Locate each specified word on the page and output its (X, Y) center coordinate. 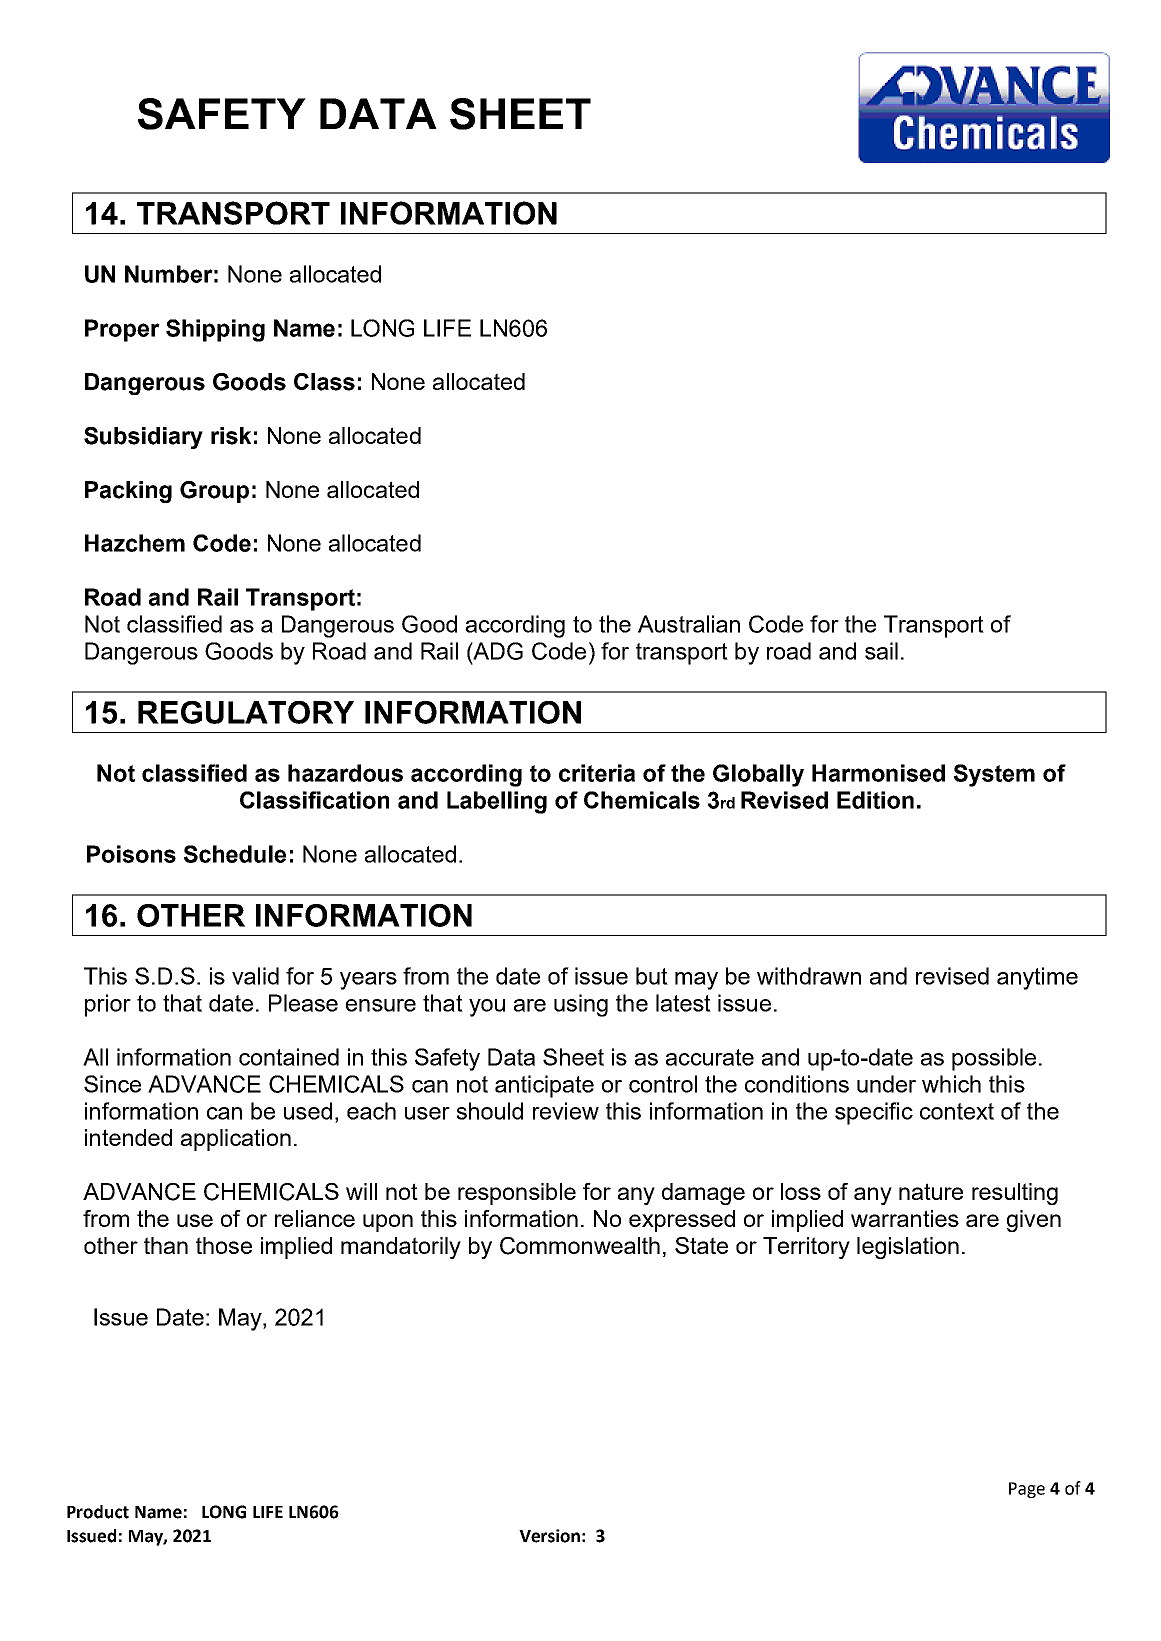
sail (881, 651)
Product (98, 1512)
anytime (1037, 978)
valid (255, 976)
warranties (905, 1218)
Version (549, 1536)
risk (231, 436)
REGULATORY (246, 712)
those (224, 1245)
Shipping (215, 330)
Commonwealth (580, 1246)
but (652, 976)
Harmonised (878, 773)
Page (1027, 1490)
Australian (689, 624)
